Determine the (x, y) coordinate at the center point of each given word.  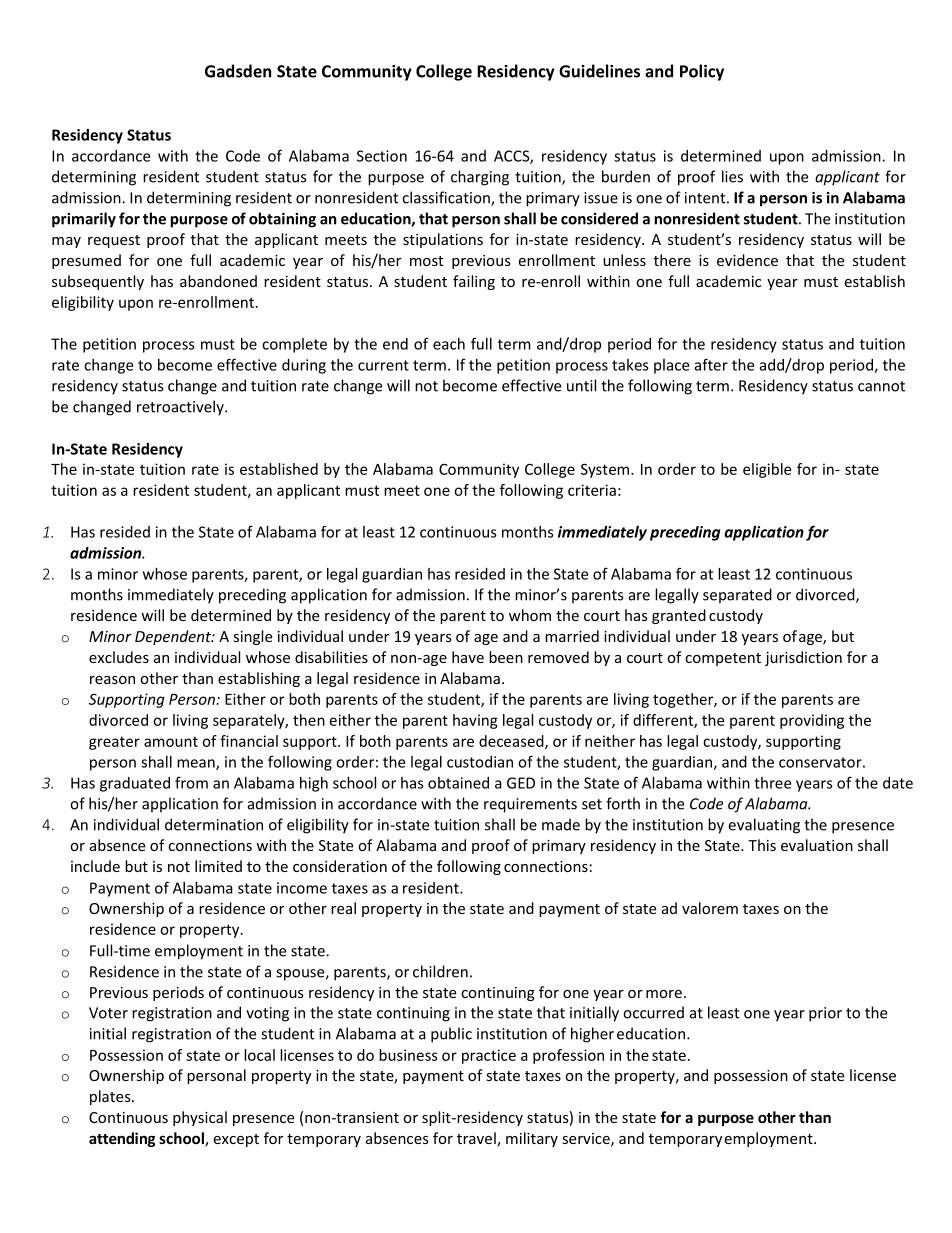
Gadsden (238, 71)
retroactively (181, 408)
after (711, 364)
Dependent (174, 637)
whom (530, 615)
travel (477, 1139)
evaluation (817, 845)
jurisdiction (803, 658)
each (449, 344)
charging (480, 178)
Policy (702, 72)
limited (218, 866)
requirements (530, 805)
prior (825, 1014)
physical (200, 1118)
